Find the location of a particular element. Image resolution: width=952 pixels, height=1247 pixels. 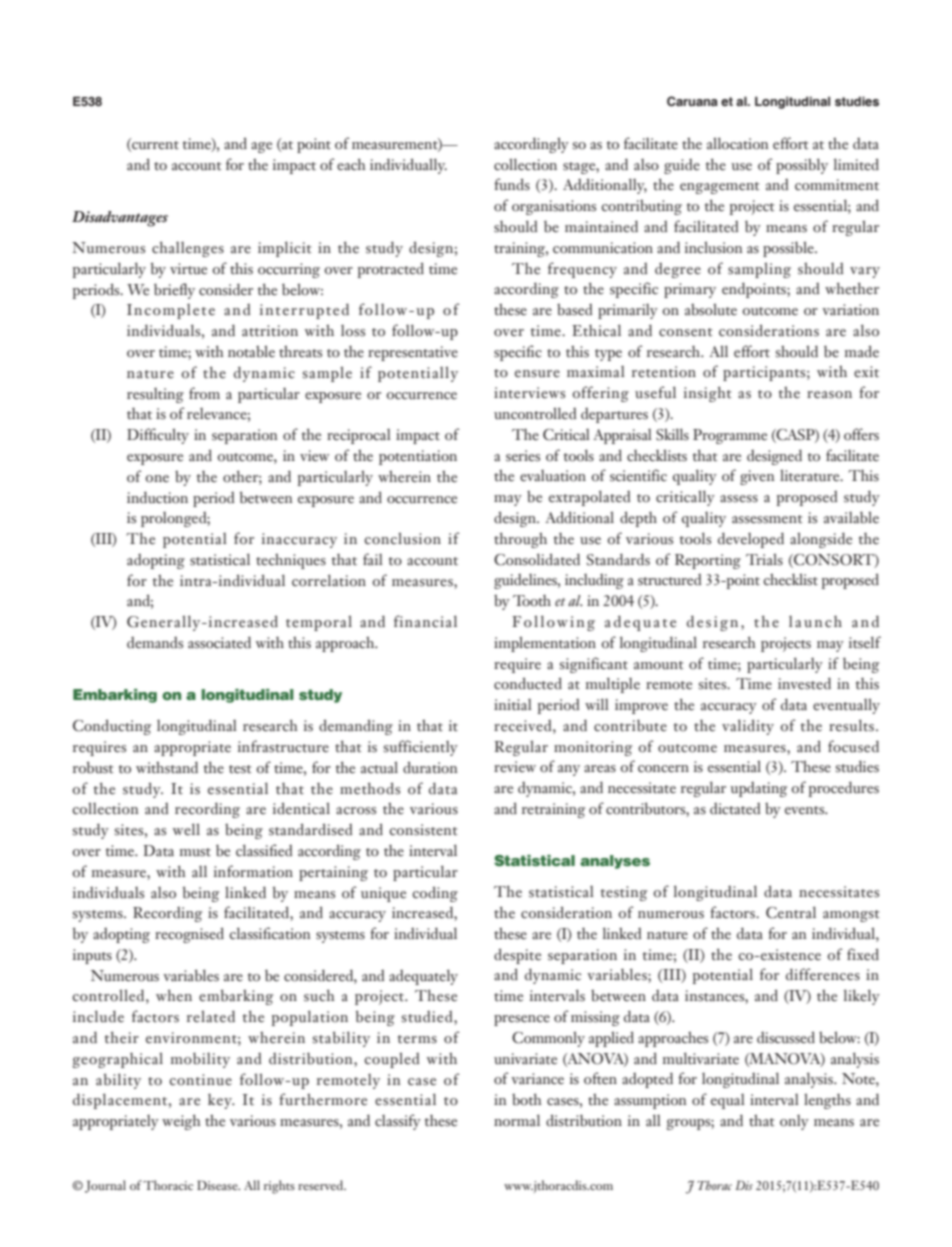

invested is located at coordinates (804, 683).
